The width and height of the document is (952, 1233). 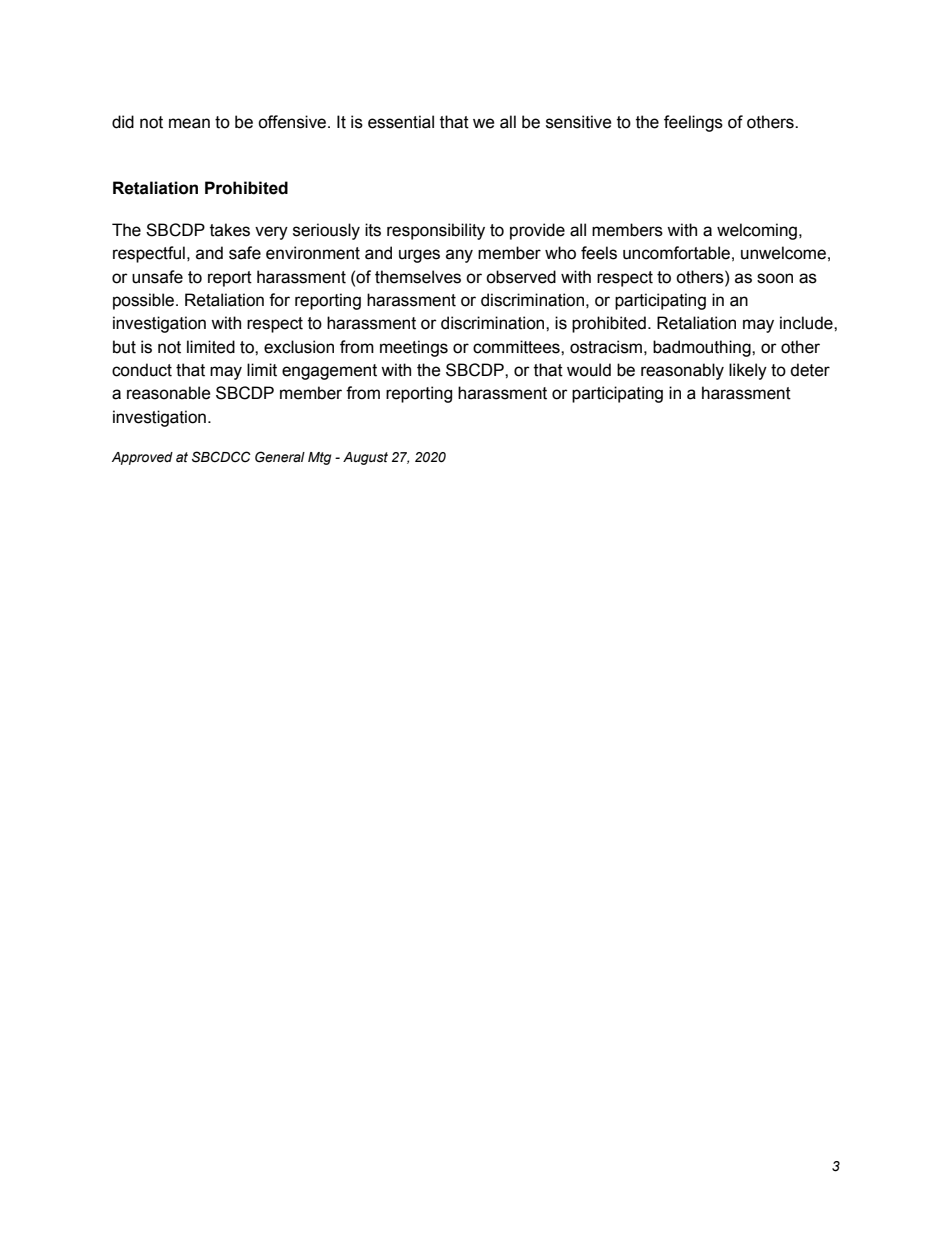 I want to click on possible, so click(x=145, y=301).
